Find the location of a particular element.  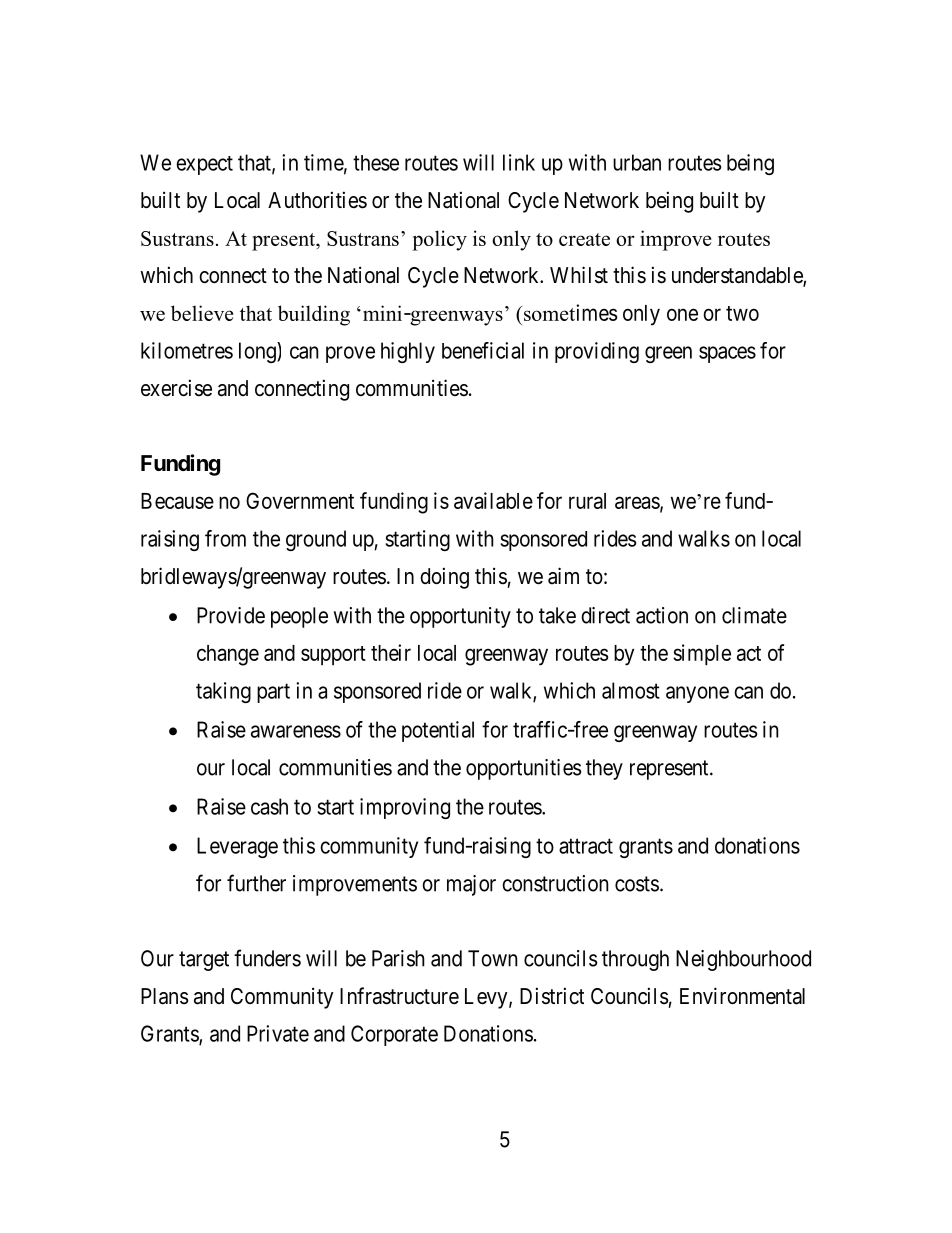

Because is located at coordinates (177, 501).
